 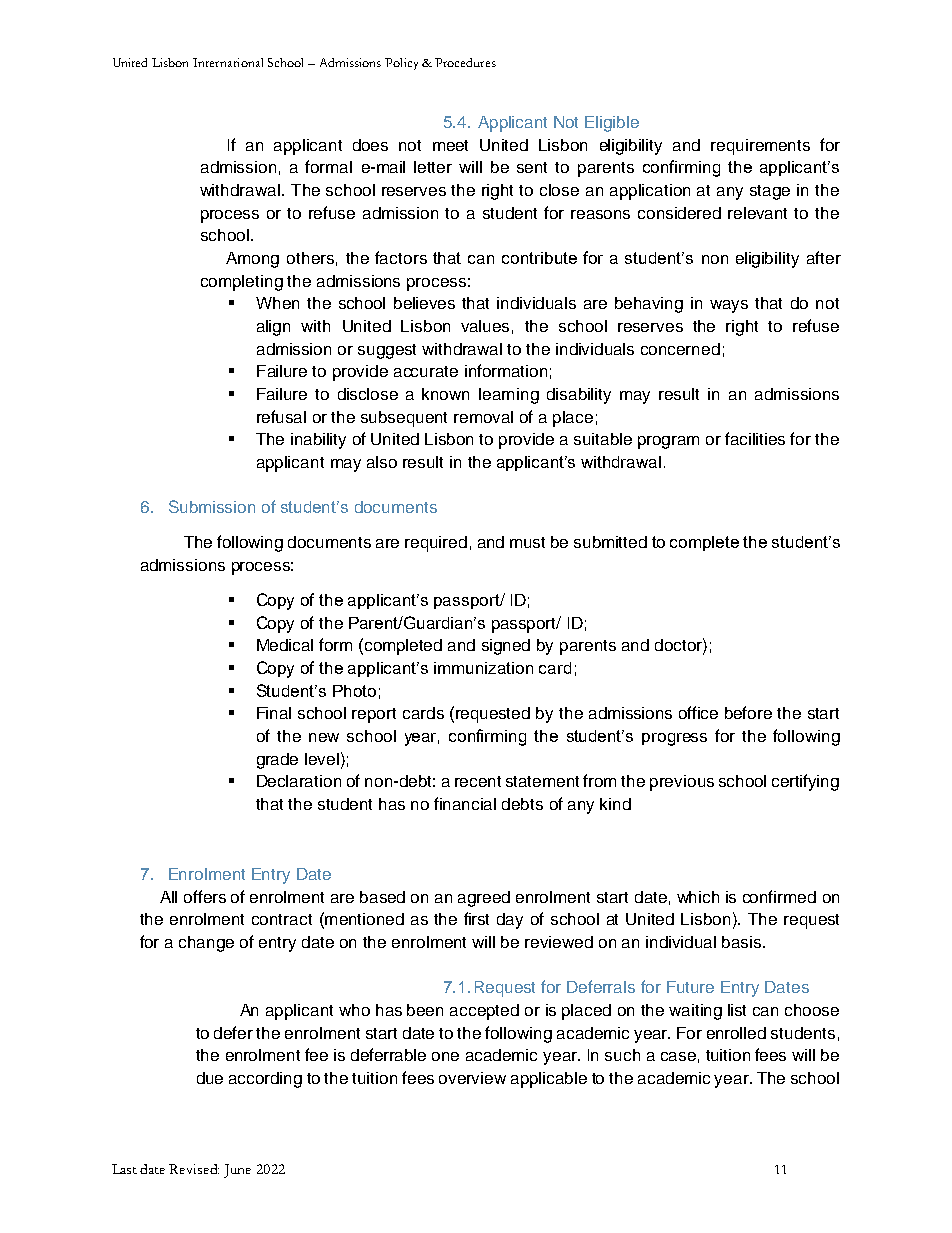 What do you see at coordinates (680, 349) in the image?
I see `concerned` at bounding box center [680, 349].
